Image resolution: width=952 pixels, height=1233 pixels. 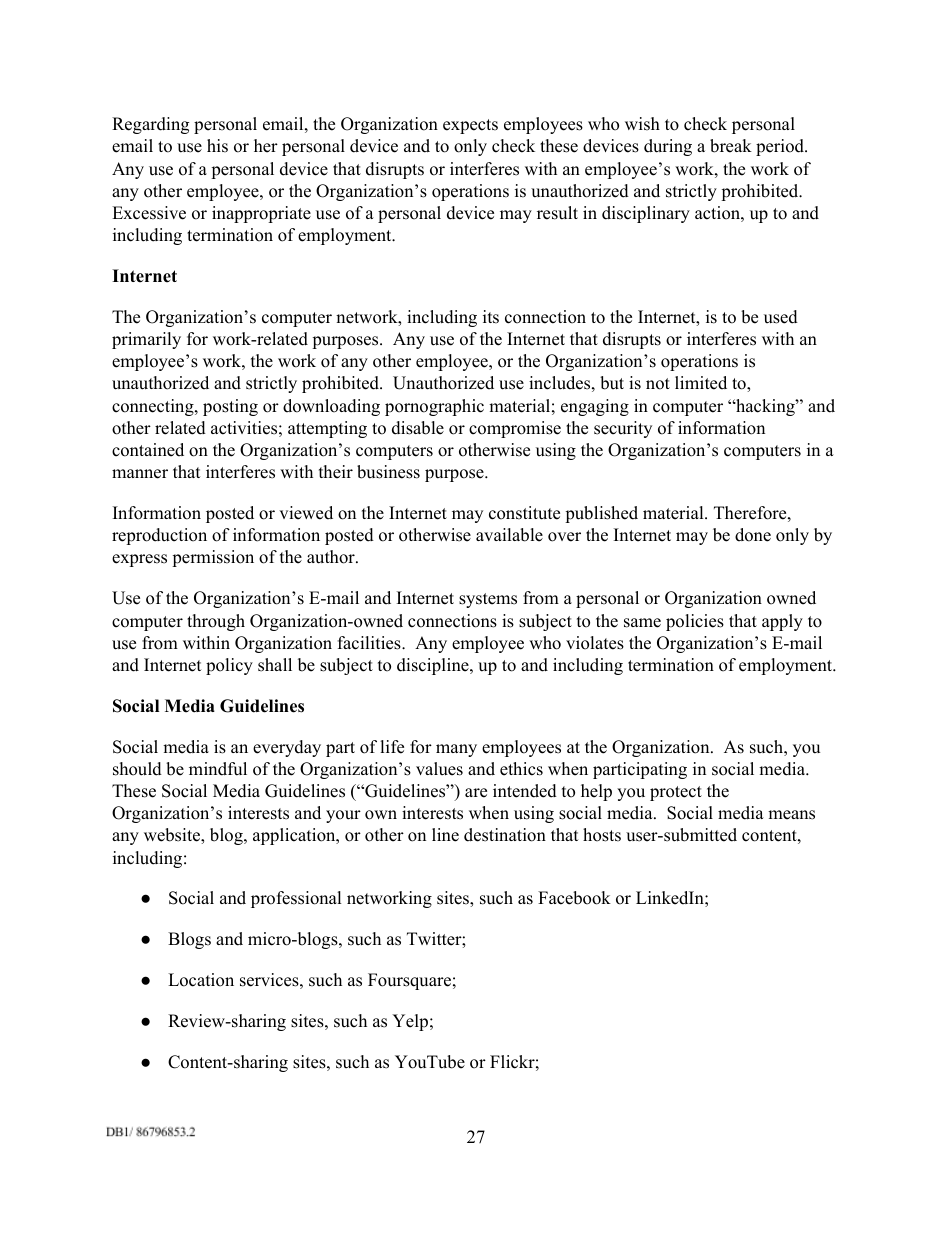 What do you see at coordinates (731, 146) in the page?
I see `break` at bounding box center [731, 146].
